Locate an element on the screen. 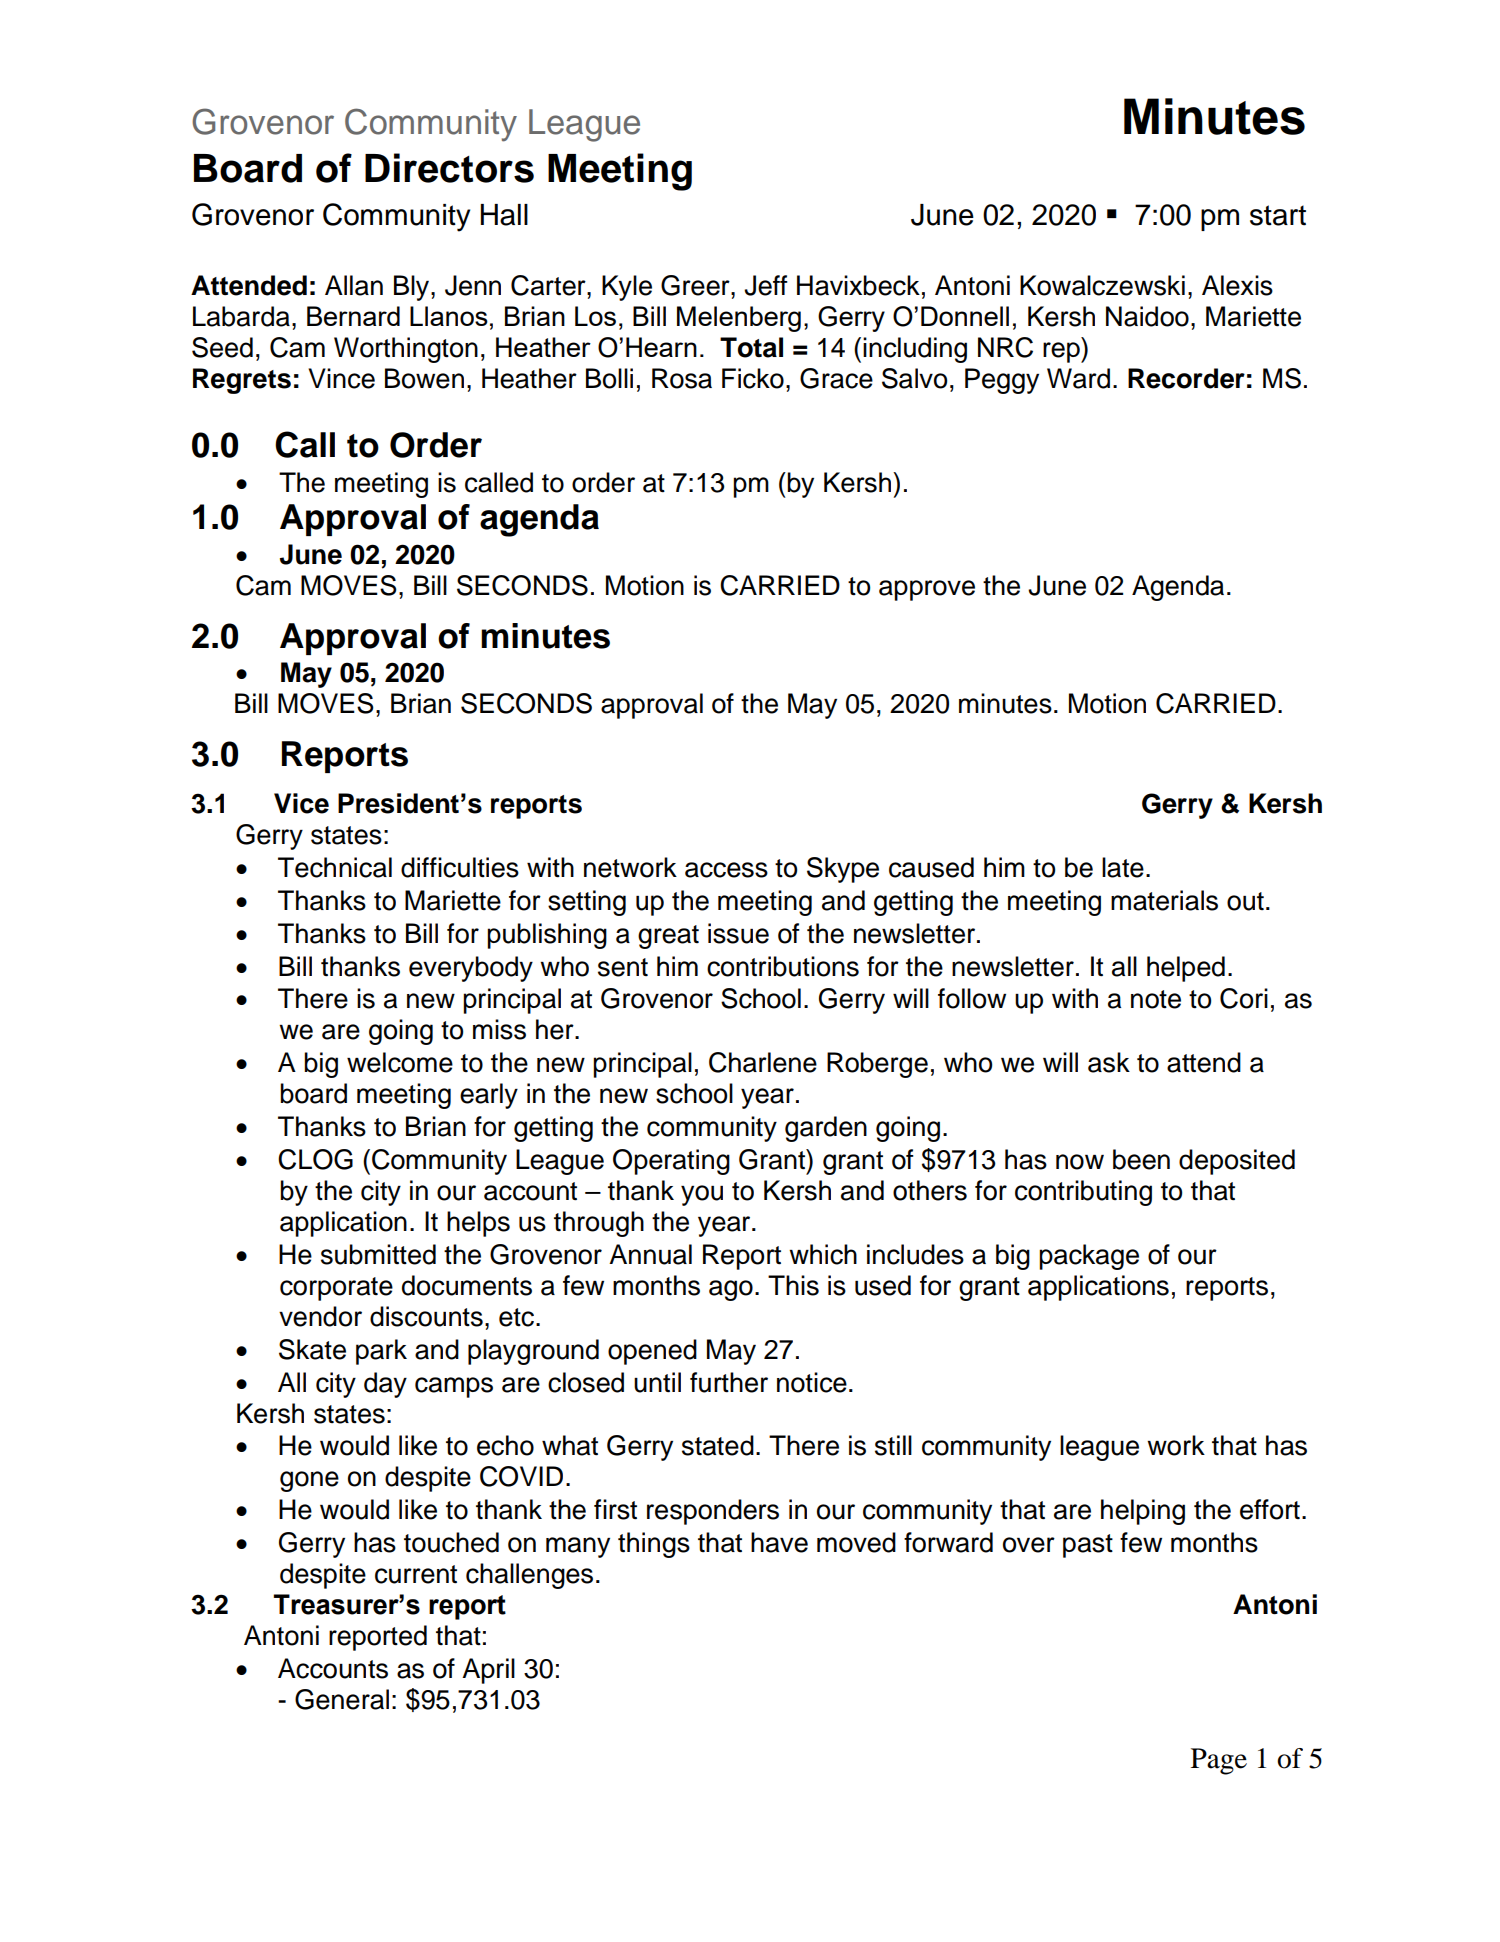 The image size is (1500, 1942). Vice is located at coordinates (301, 803).
